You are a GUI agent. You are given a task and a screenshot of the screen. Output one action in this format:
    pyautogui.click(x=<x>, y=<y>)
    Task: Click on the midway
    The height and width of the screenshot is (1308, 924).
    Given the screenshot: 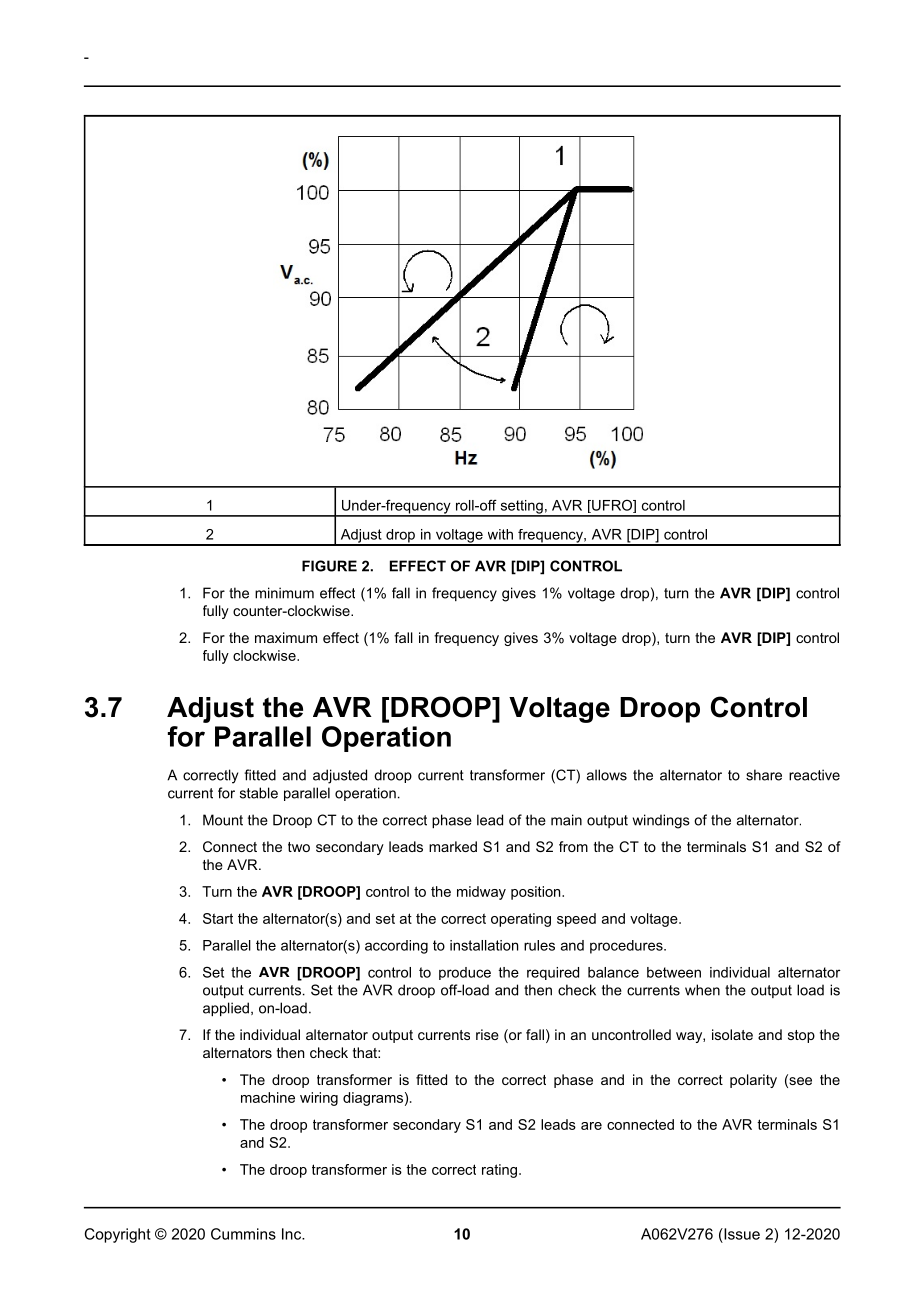 What is the action you would take?
    pyautogui.click(x=481, y=893)
